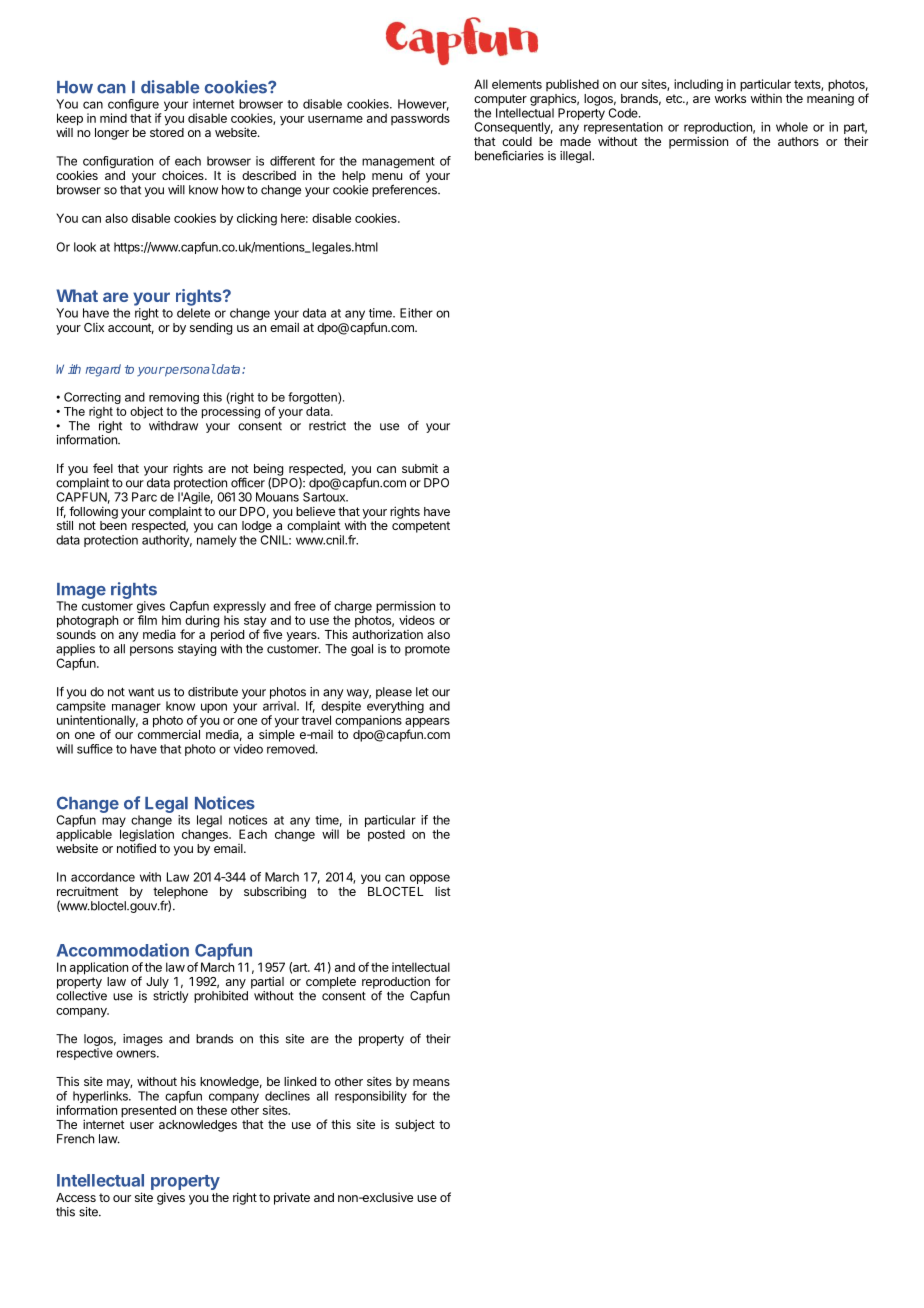  I want to click on list, so click(443, 891).
